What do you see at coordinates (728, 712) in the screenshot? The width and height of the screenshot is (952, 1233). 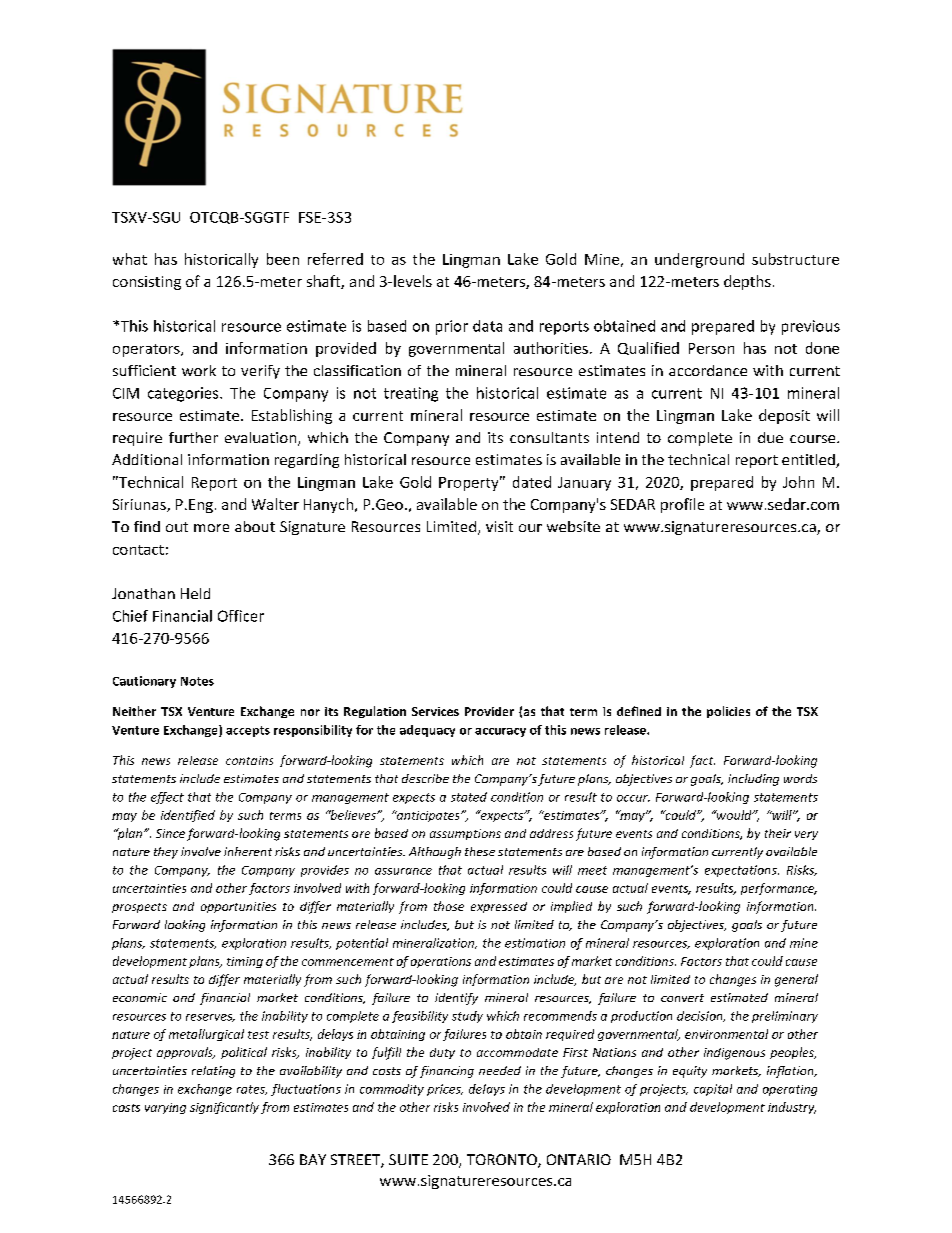 I see `policies` at bounding box center [728, 712].
